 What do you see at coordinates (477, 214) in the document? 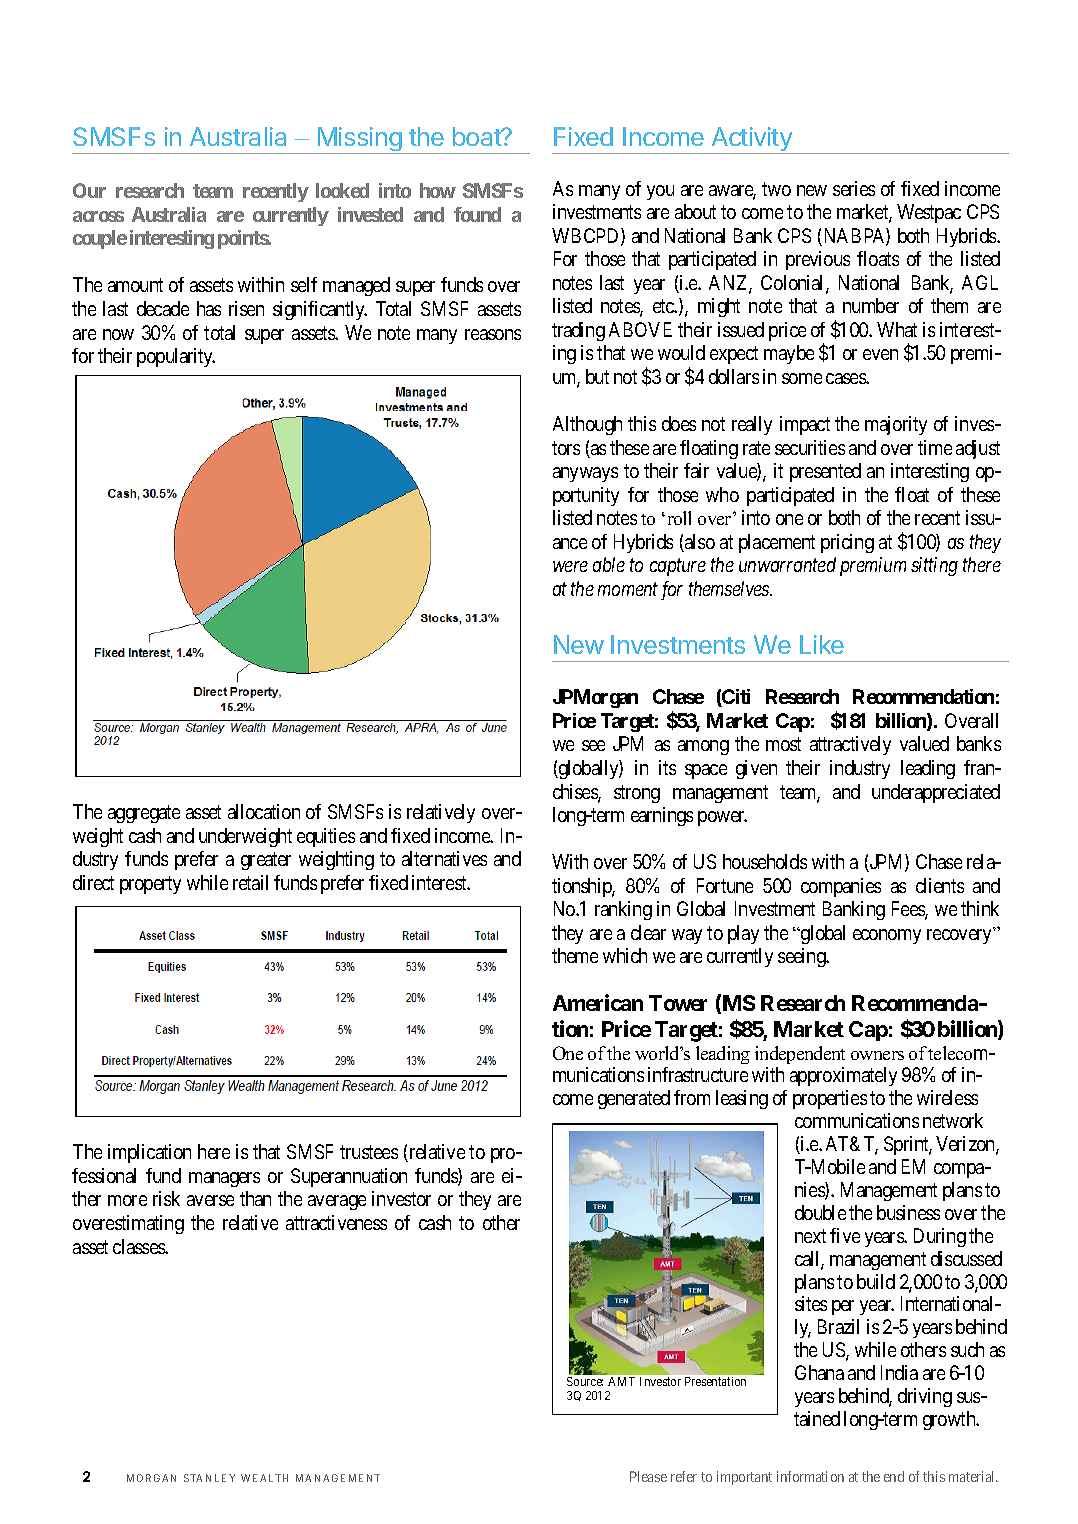
I see `found` at bounding box center [477, 214].
